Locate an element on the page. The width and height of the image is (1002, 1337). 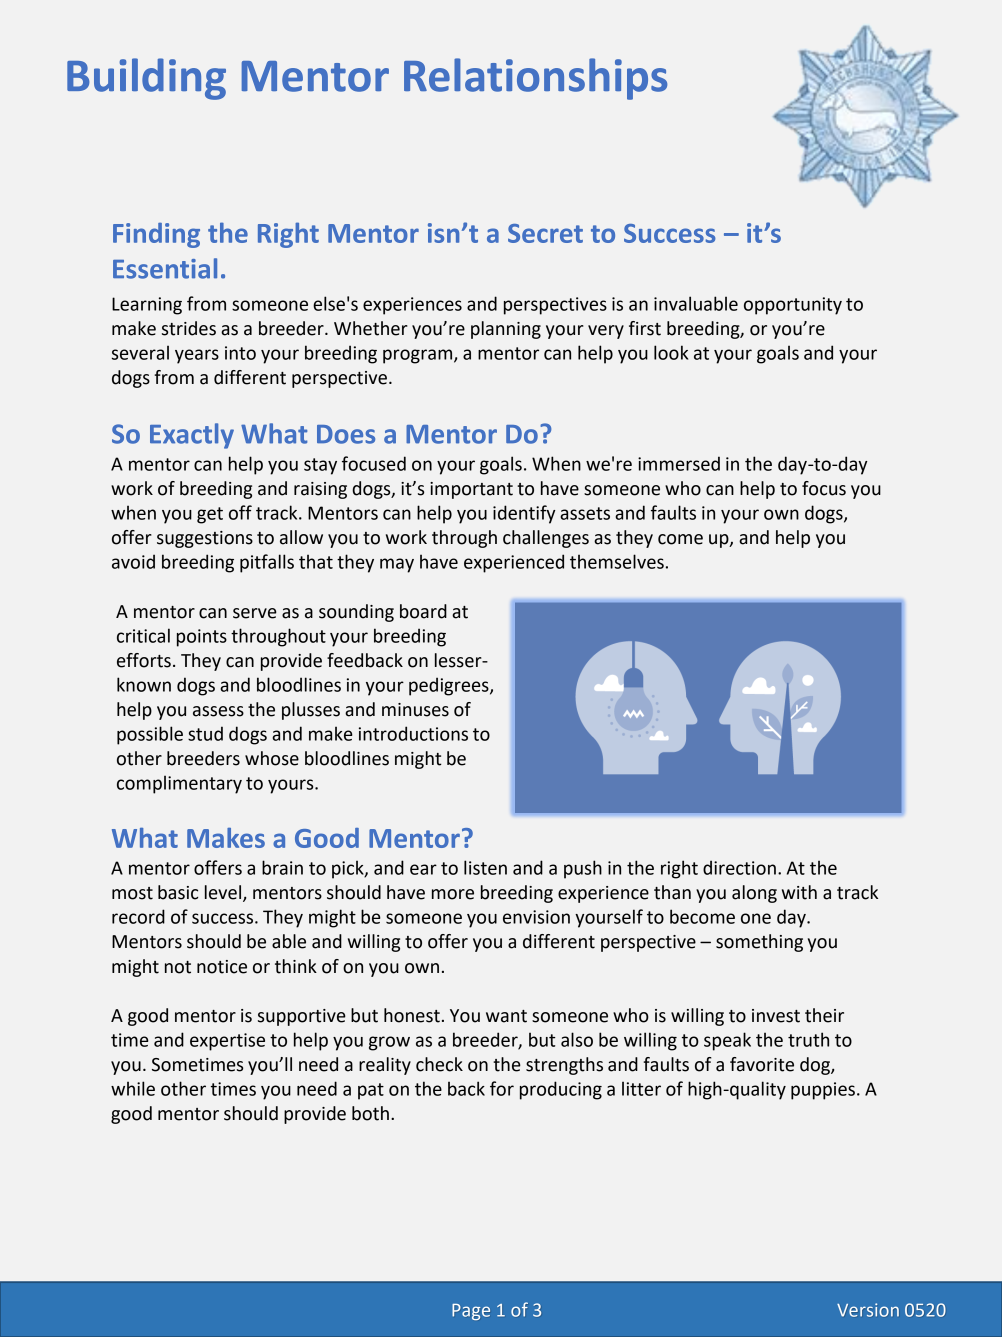
opportunity is located at coordinates (793, 306).
